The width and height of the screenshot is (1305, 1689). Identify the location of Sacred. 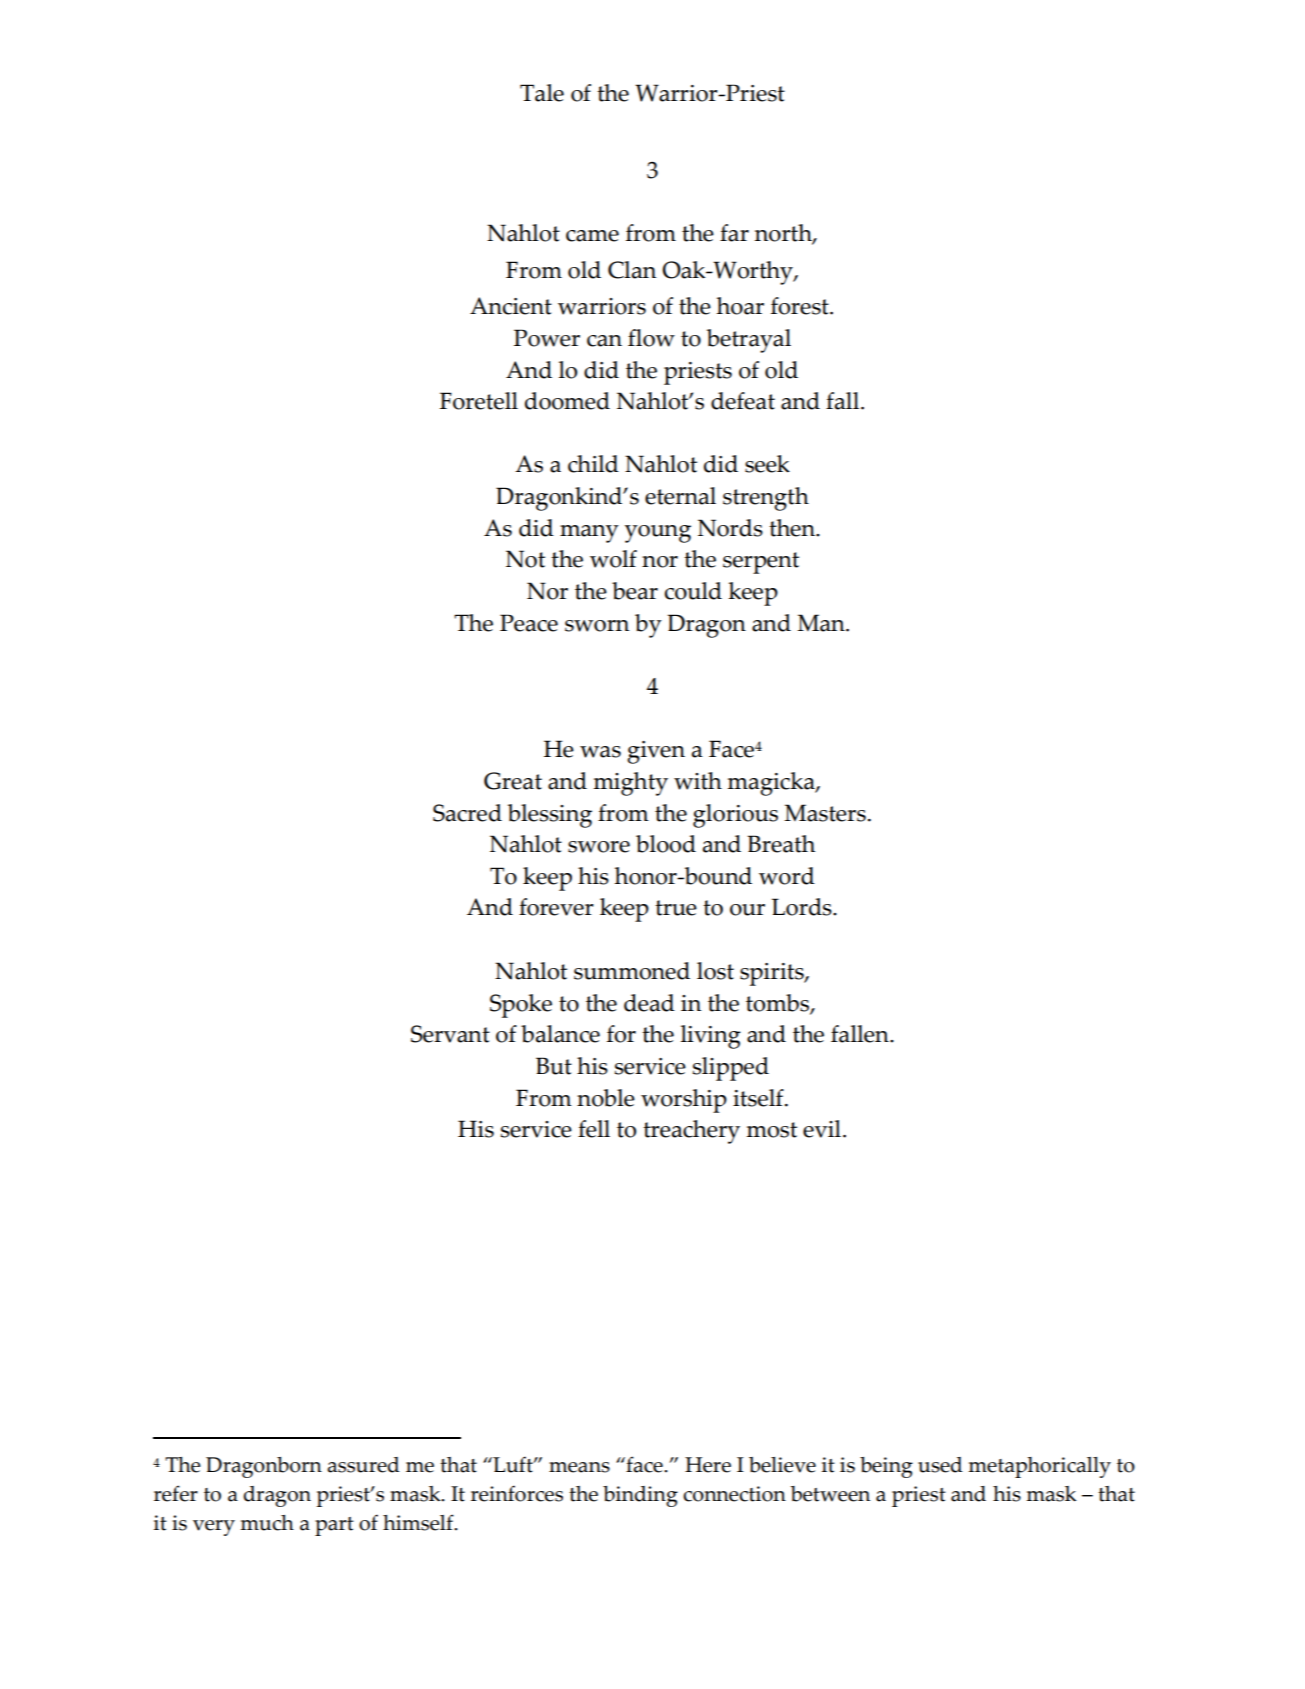
(467, 813).
